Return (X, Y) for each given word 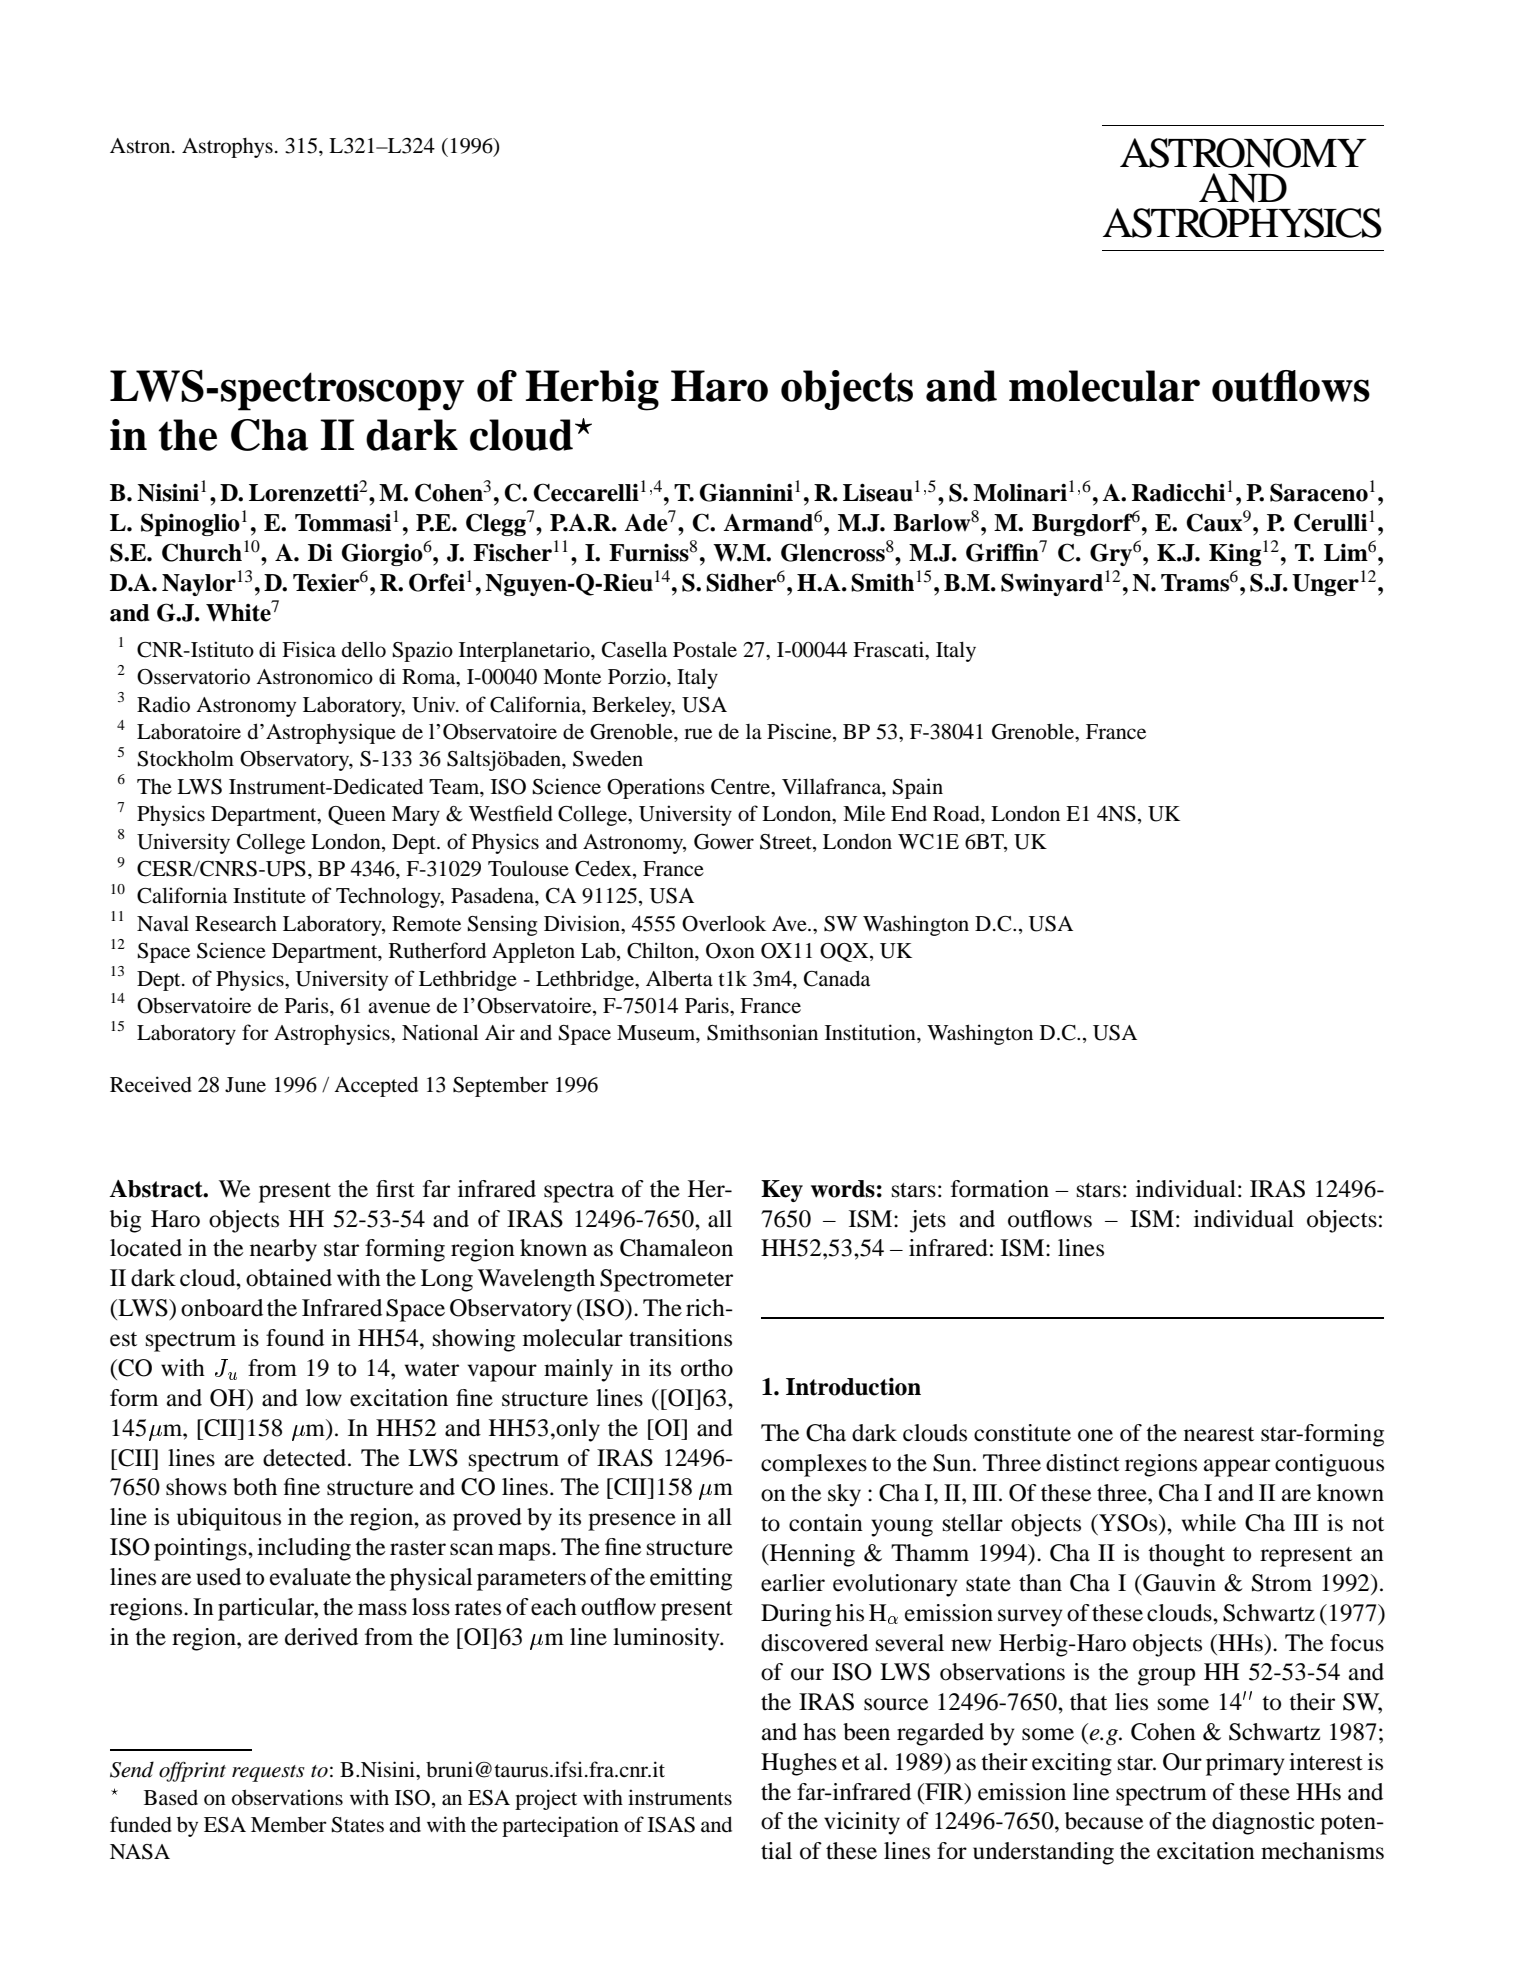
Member (289, 1824)
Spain (918, 788)
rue (698, 734)
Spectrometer (666, 1280)
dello (364, 649)
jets (928, 1221)
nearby (283, 1250)
